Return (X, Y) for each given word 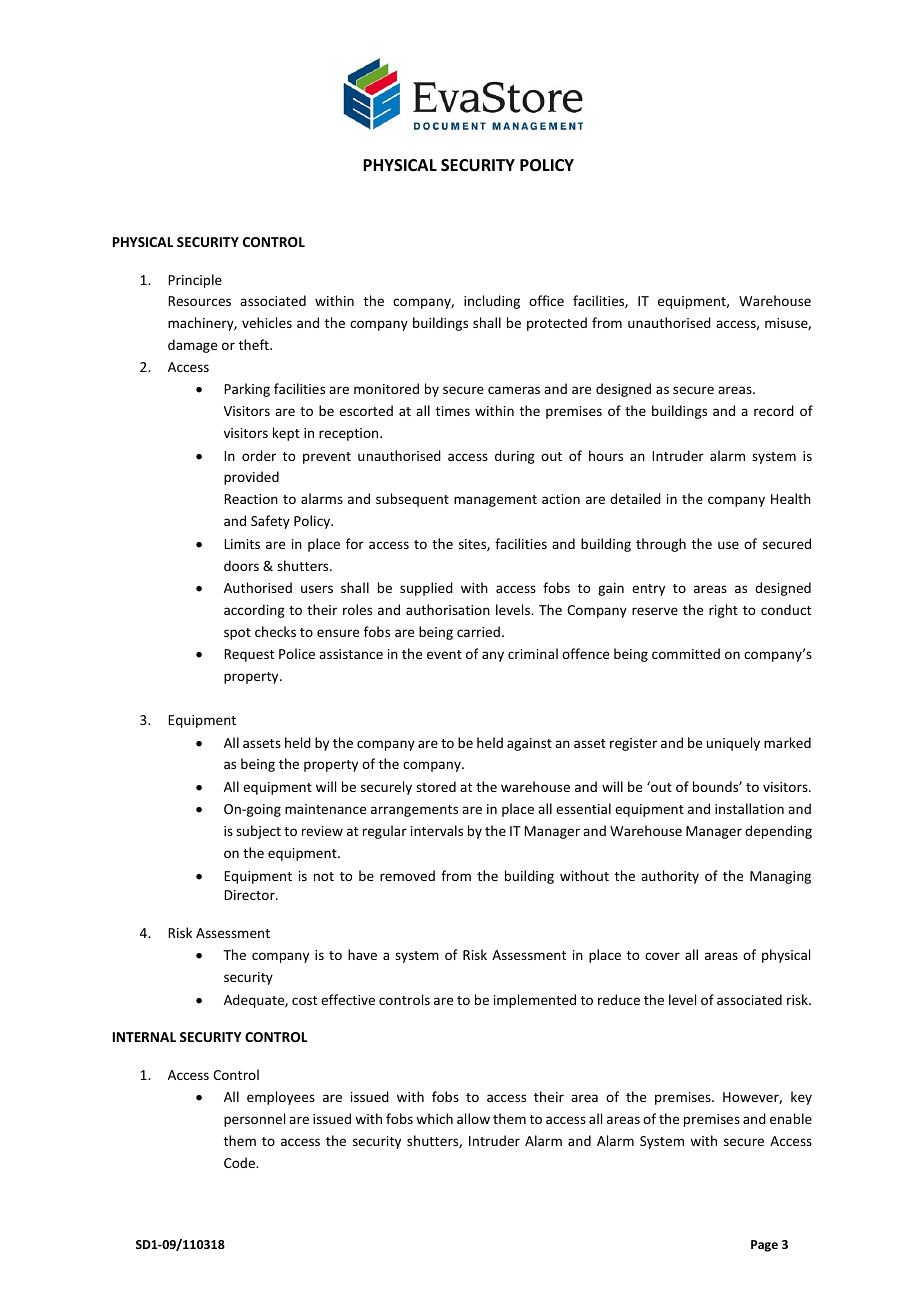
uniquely (733, 744)
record (774, 410)
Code (241, 1162)
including (492, 302)
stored (436, 786)
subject (258, 832)
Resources (199, 301)
